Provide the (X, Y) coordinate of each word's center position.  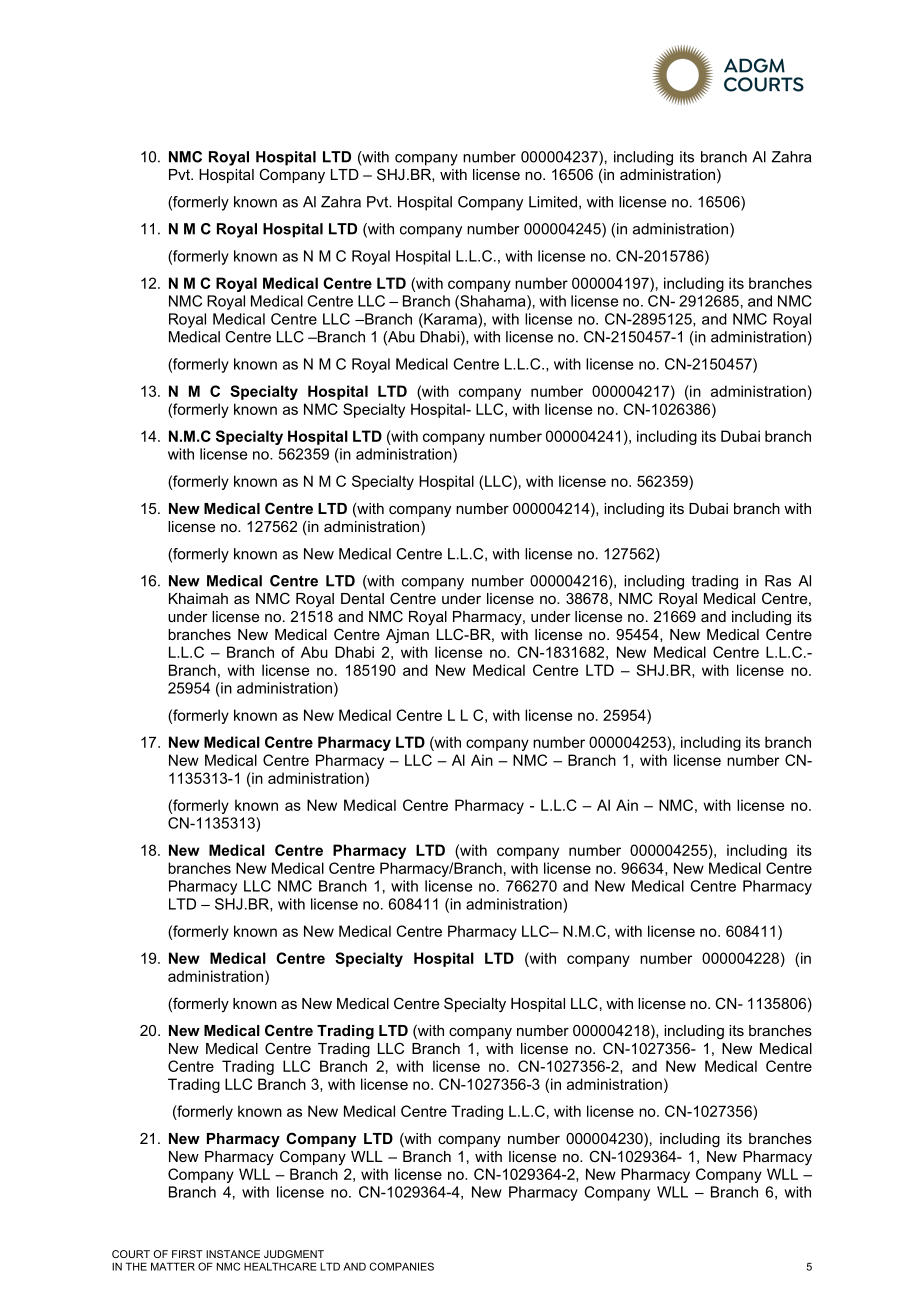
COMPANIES (401, 1266)
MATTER (173, 1266)
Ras (778, 581)
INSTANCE (233, 1254)
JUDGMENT (294, 1254)
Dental (362, 598)
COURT (131, 1254)
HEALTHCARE (280, 1266)
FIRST (187, 1254)
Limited (553, 202)
